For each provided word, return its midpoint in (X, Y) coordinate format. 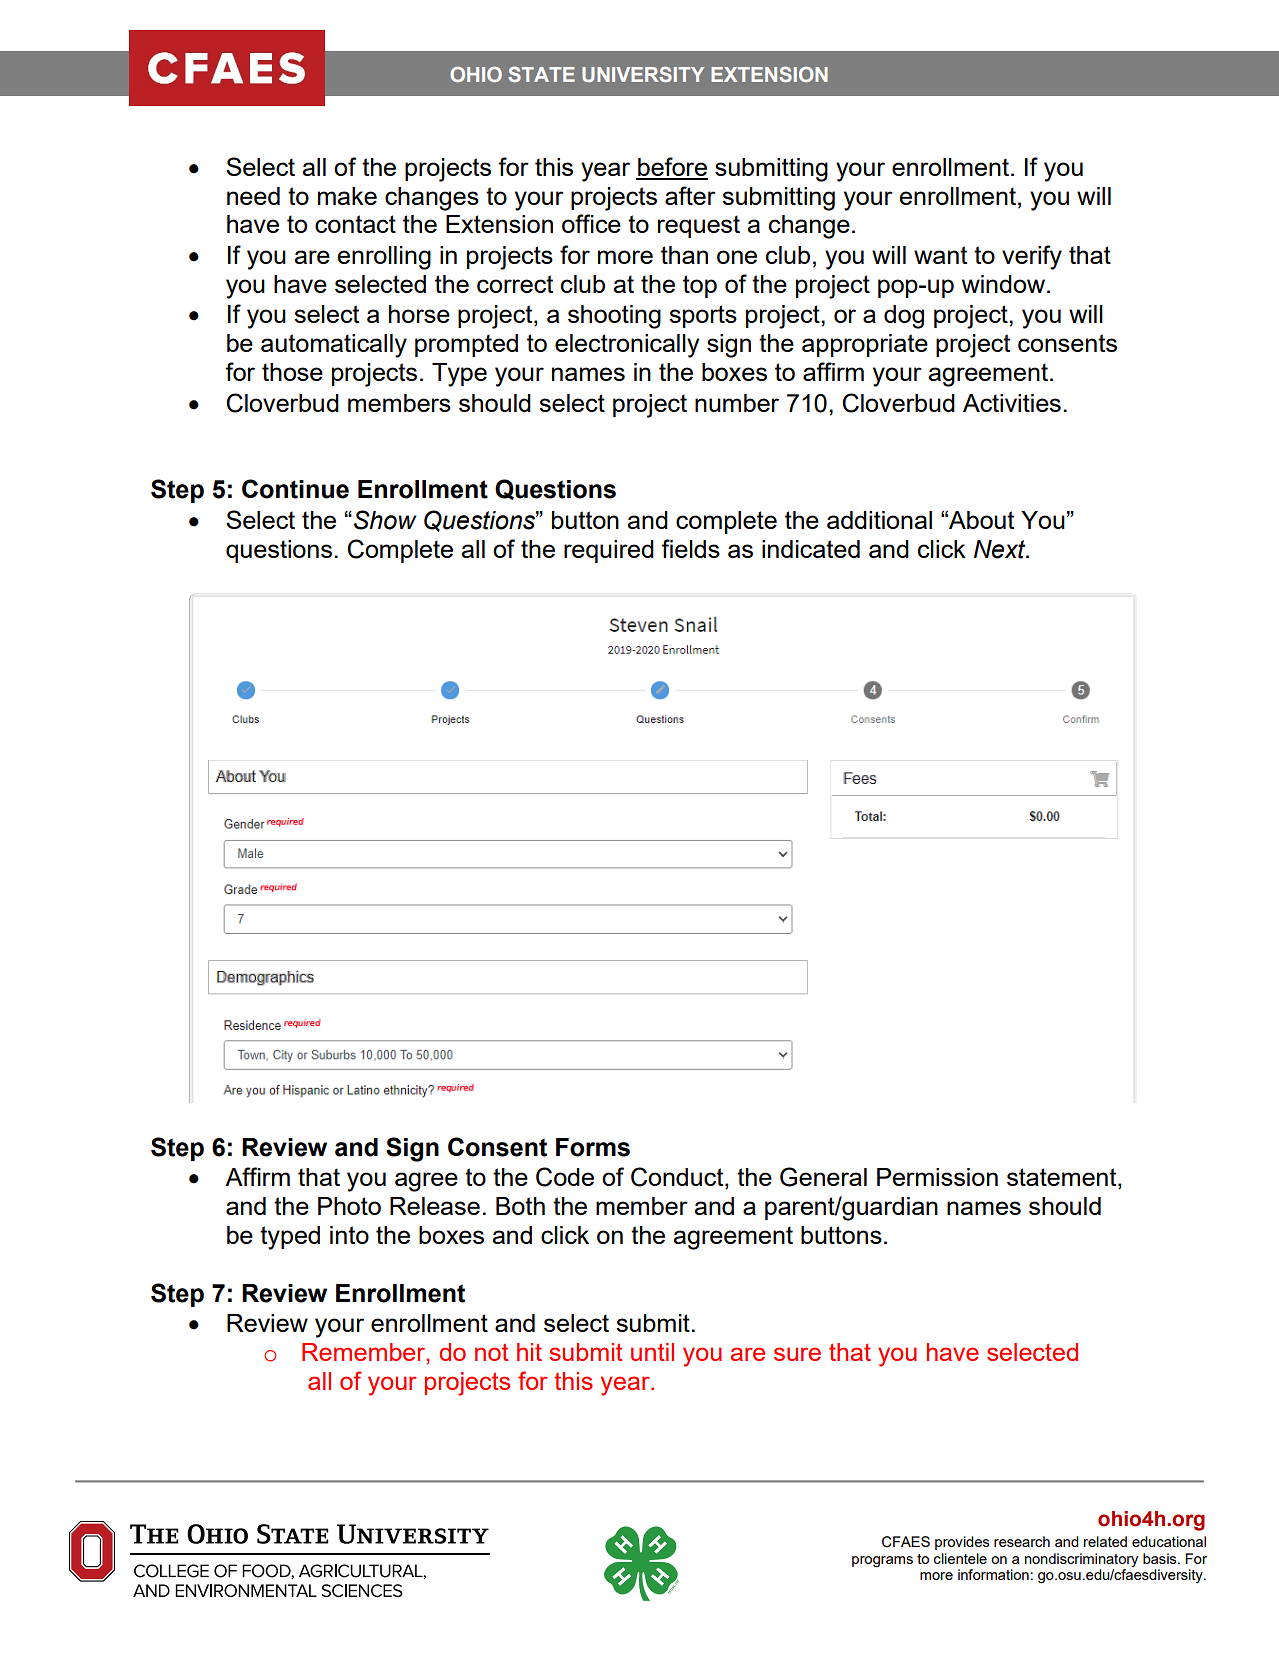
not (491, 1352)
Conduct (678, 1178)
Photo (349, 1206)
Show (385, 520)
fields (690, 548)
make (347, 196)
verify (1032, 257)
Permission (937, 1177)
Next (1001, 549)
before (672, 168)
